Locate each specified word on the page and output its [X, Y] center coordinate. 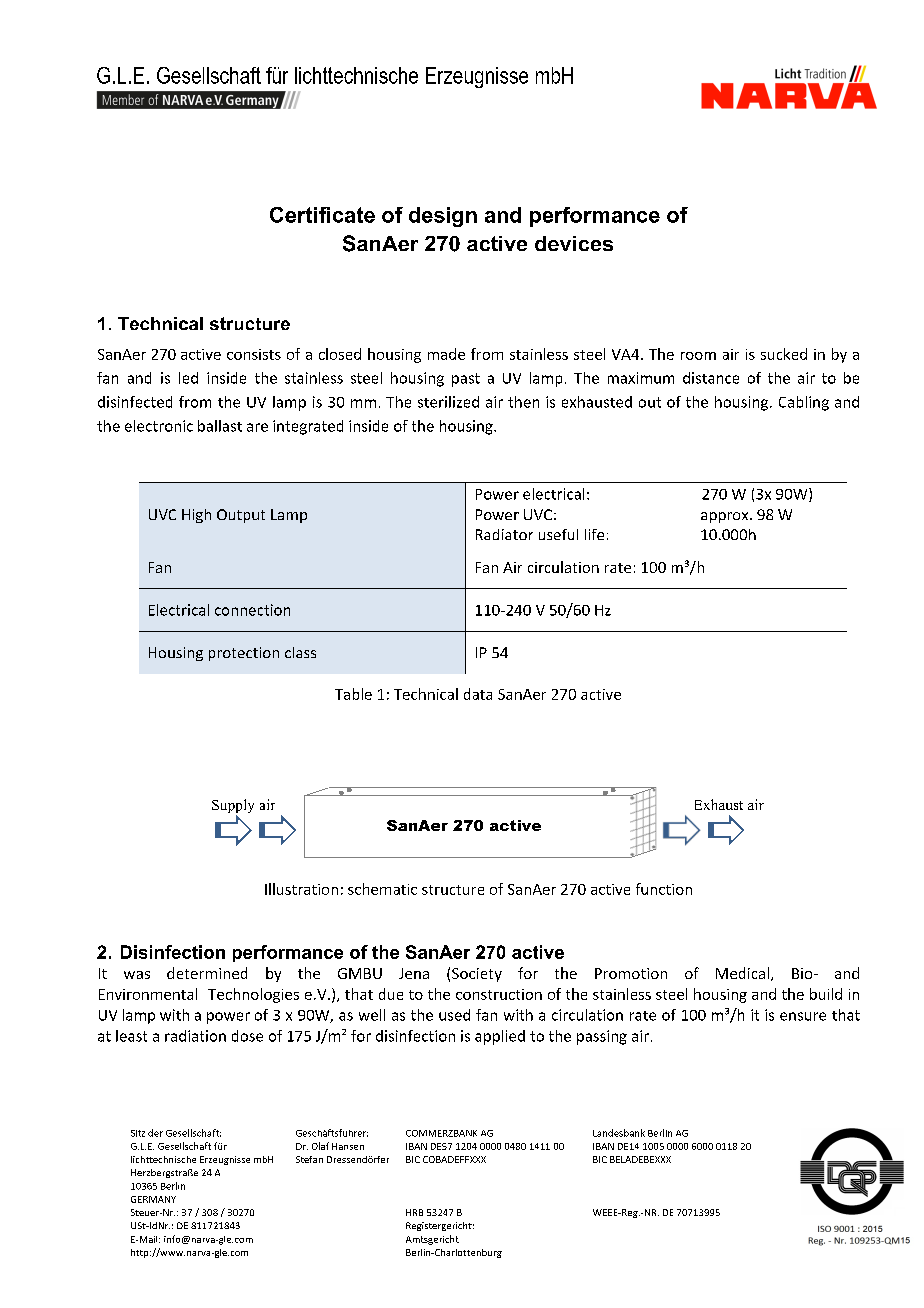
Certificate [322, 215]
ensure [803, 1016]
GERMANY [153, 1199]
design [443, 217]
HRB [414, 1212]
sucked [784, 354]
